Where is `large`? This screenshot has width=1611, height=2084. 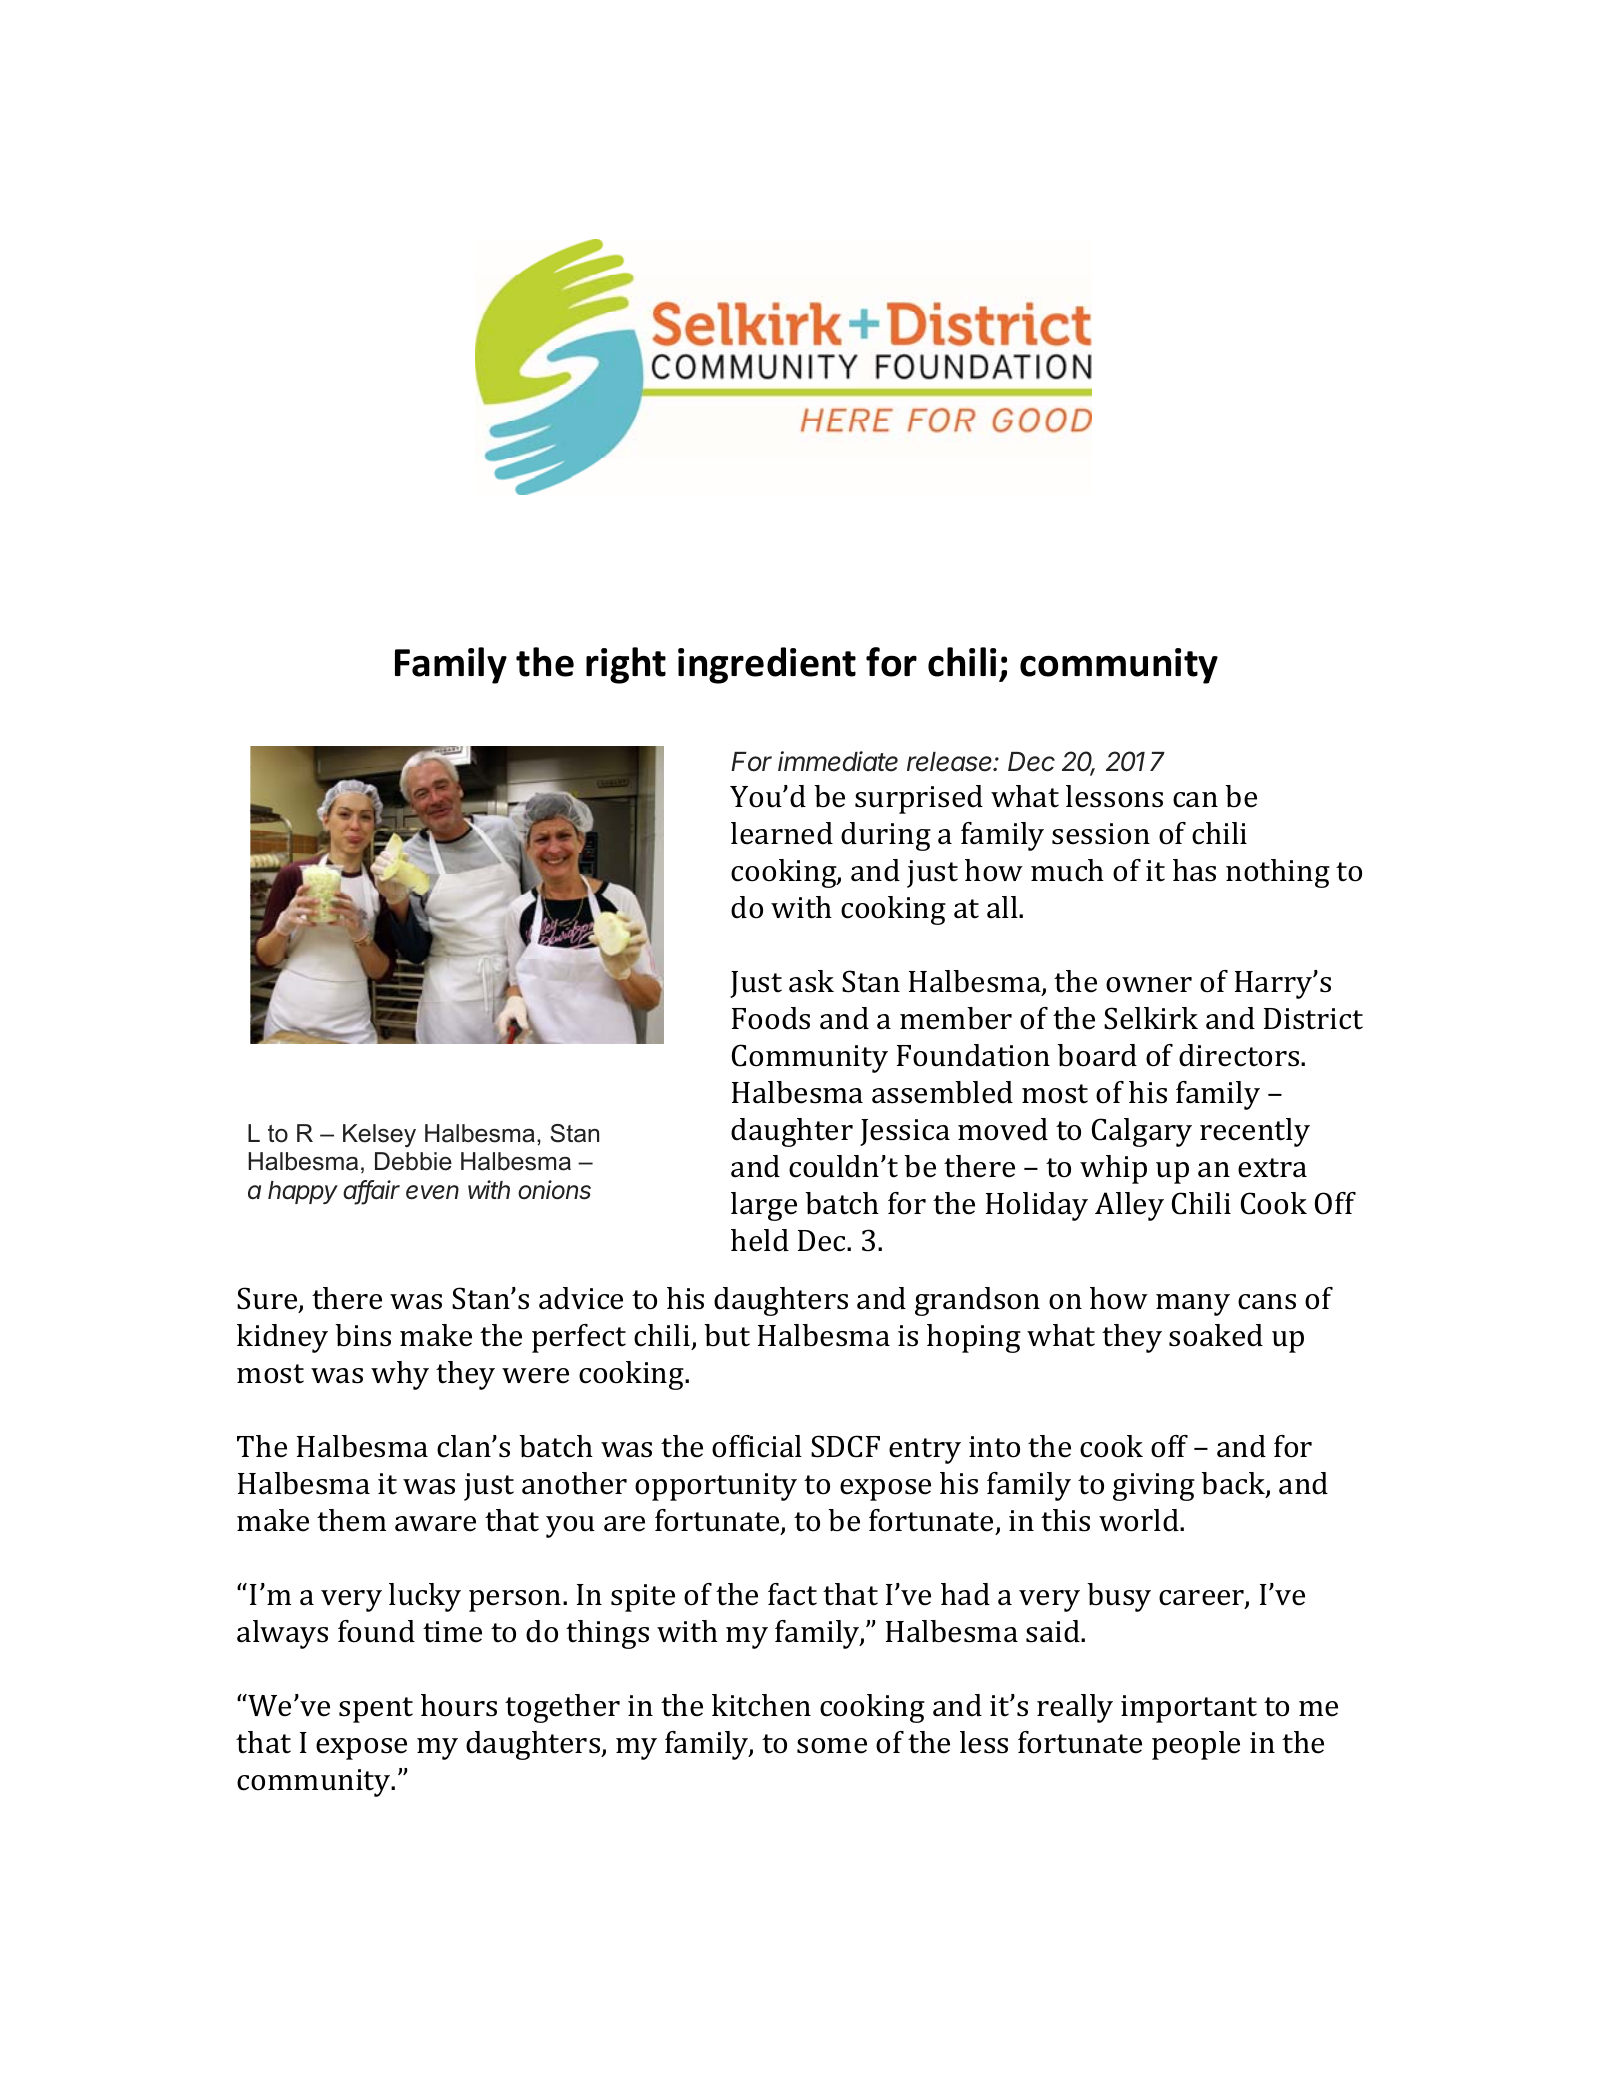 large is located at coordinates (764, 1206).
